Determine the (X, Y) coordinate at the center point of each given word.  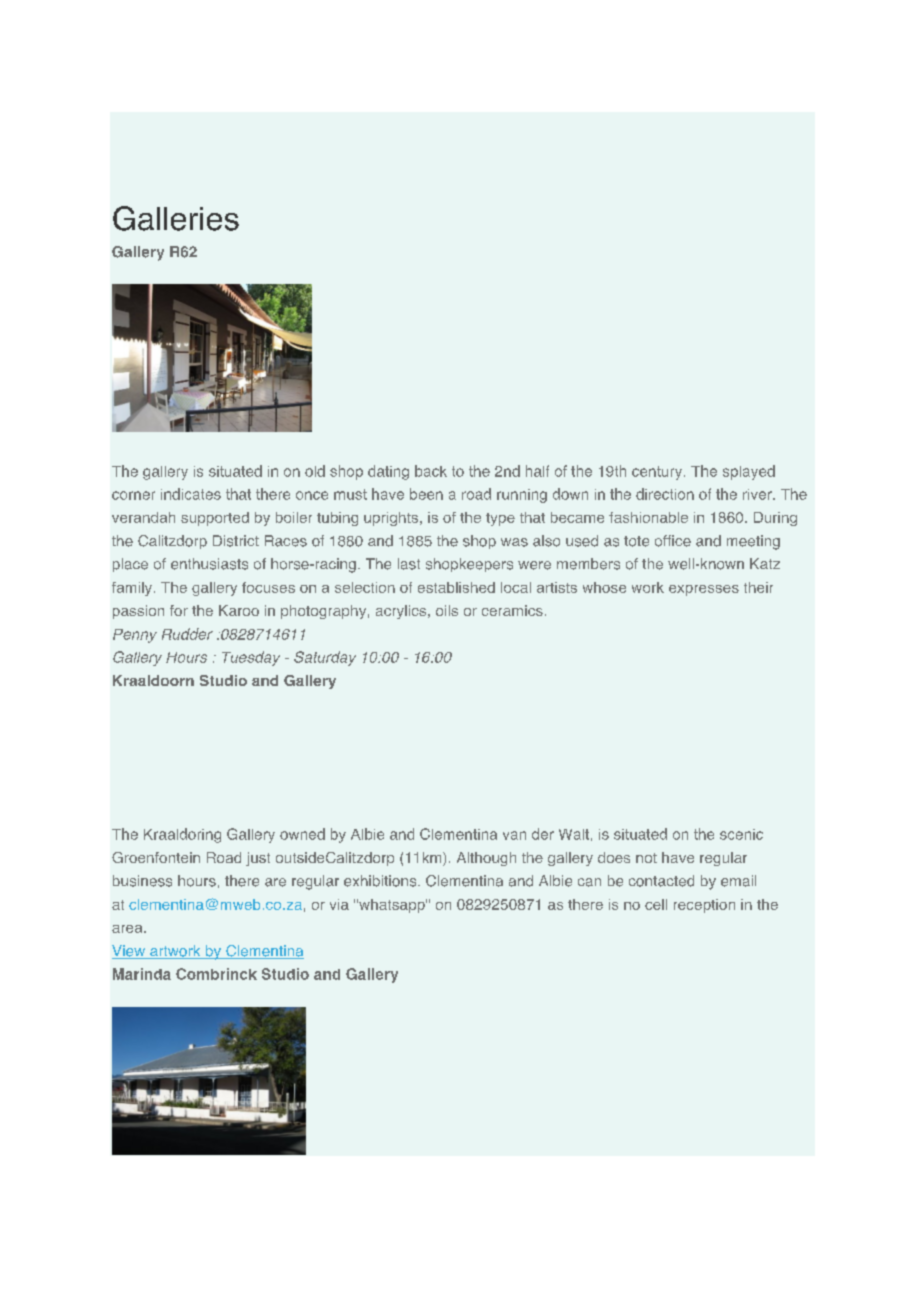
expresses (704, 590)
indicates (191, 494)
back (431, 471)
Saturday (325, 658)
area (128, 929)
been (426, 494)
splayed (749, 472)
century (658, 473)
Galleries (176, 218)
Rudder (187, 634)
